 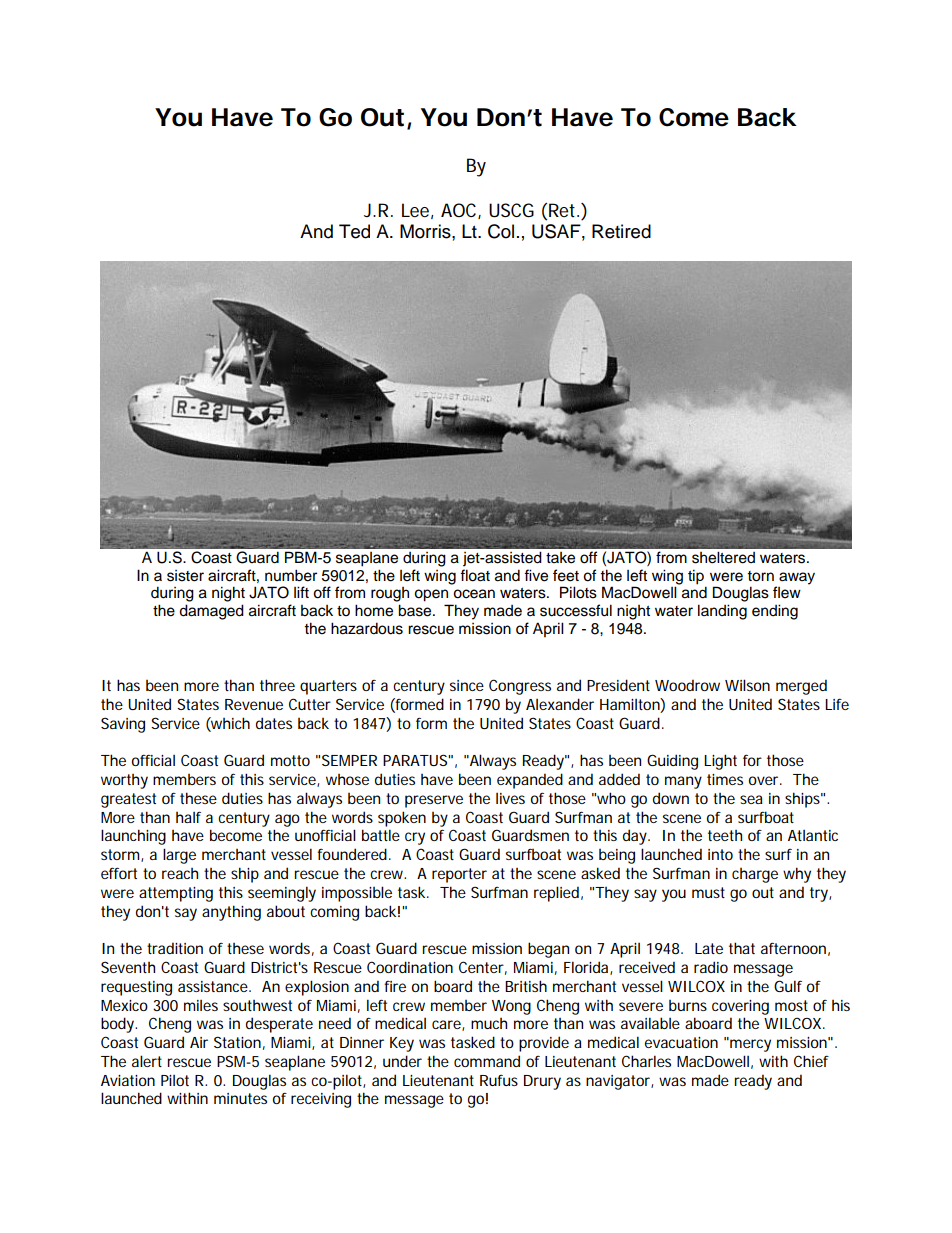 What do you see at coordinates (499, 1080) in the screenshot?
I see `Rufus` at bounding box center [499, 1080].
